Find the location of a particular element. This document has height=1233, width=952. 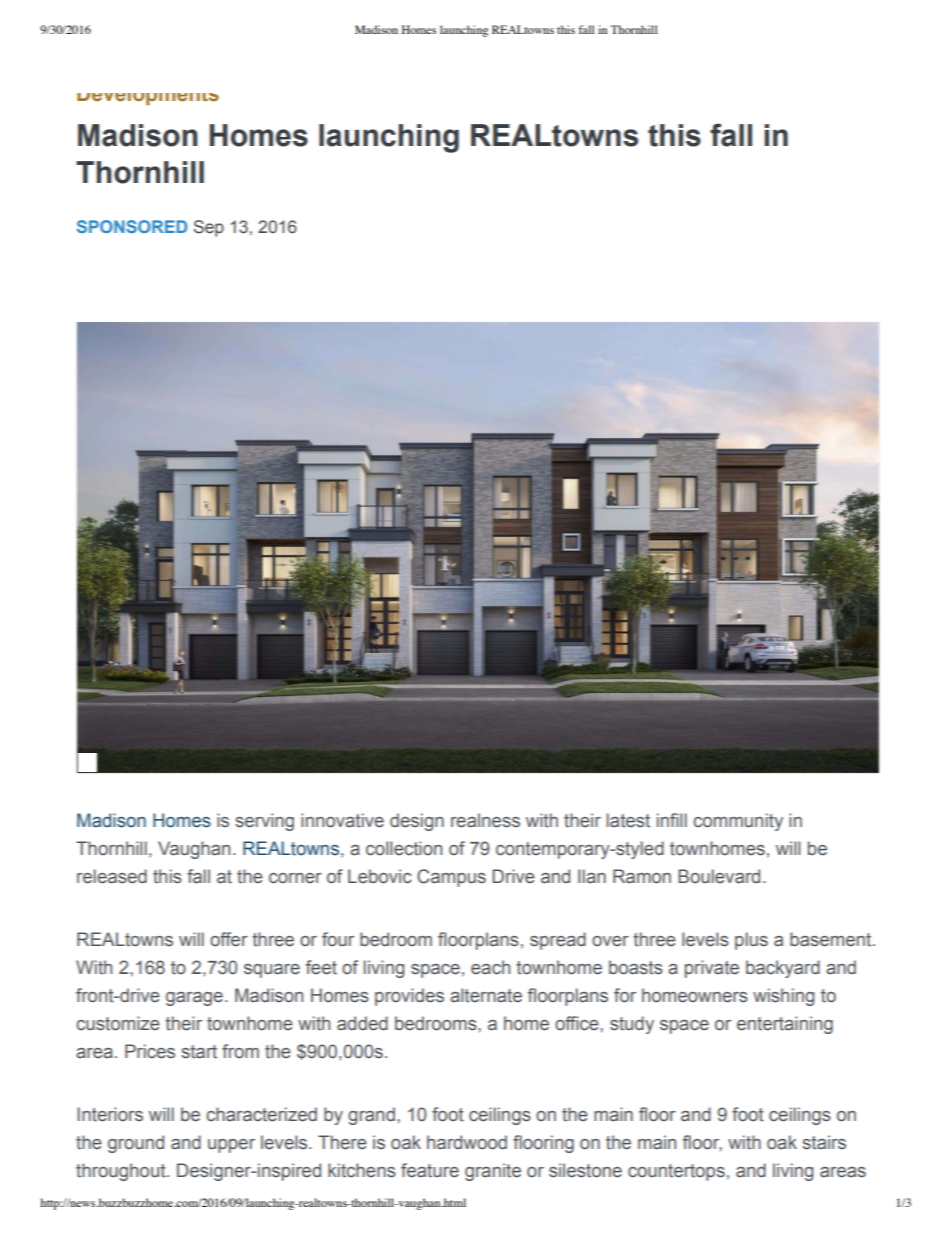

latest is located at coordinates (628, 820).
